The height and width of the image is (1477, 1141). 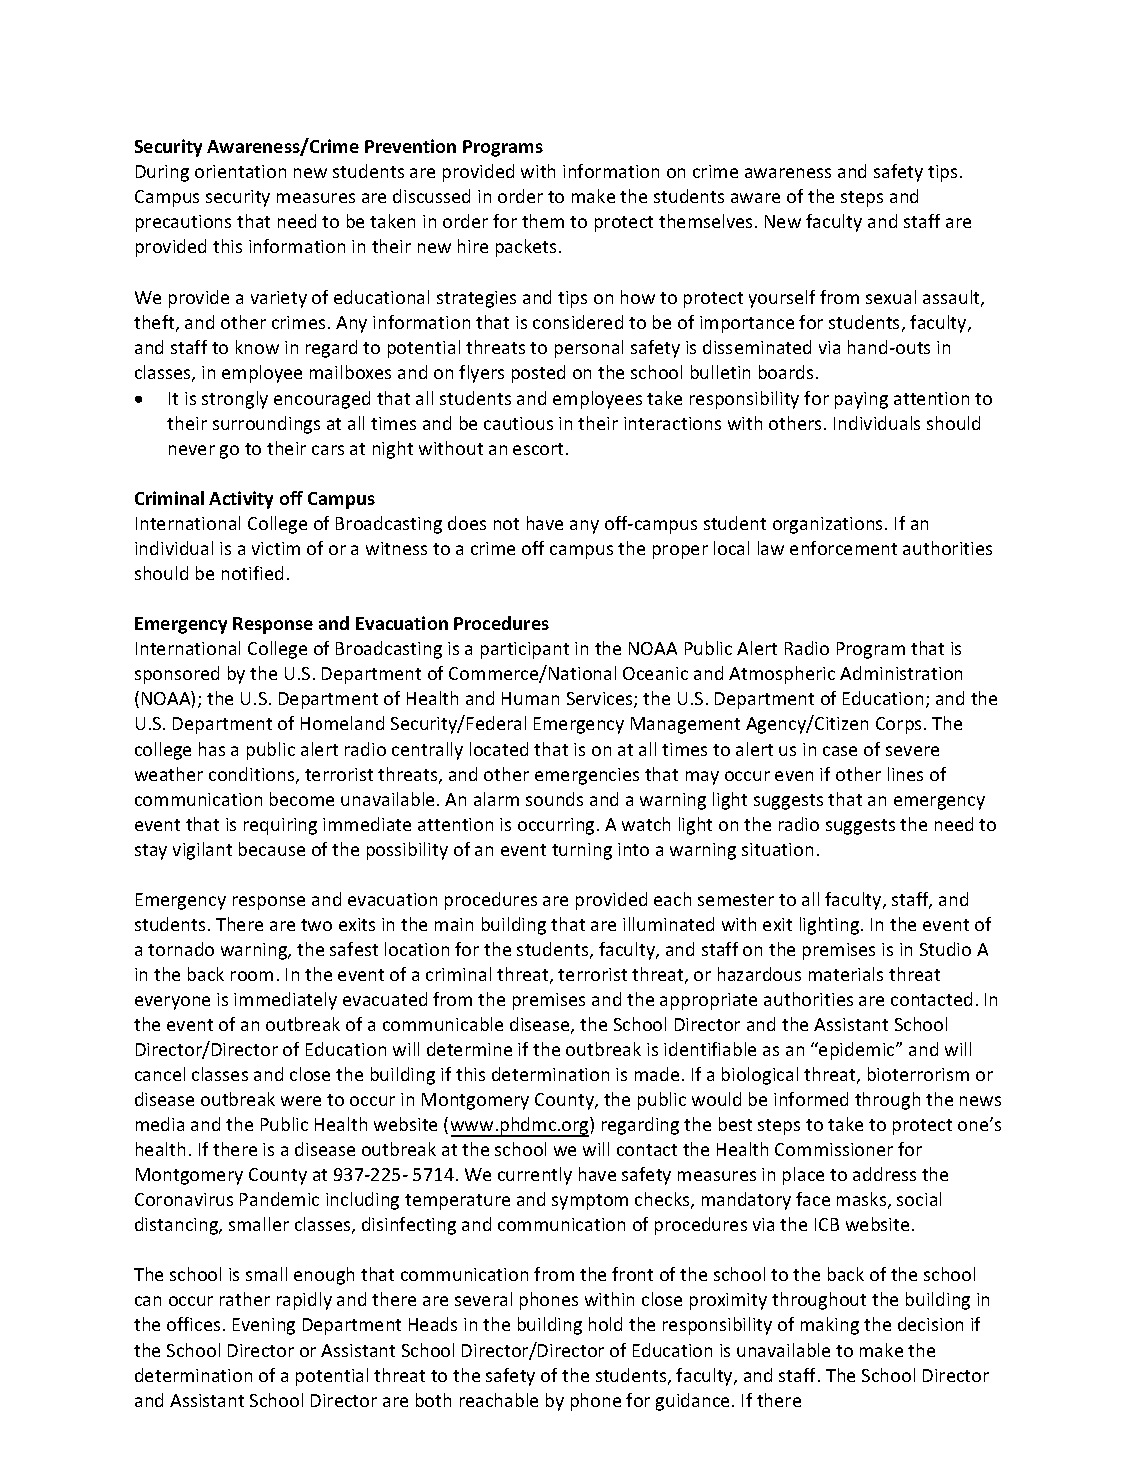 I want to click on become, so click(x=302, y=799).
